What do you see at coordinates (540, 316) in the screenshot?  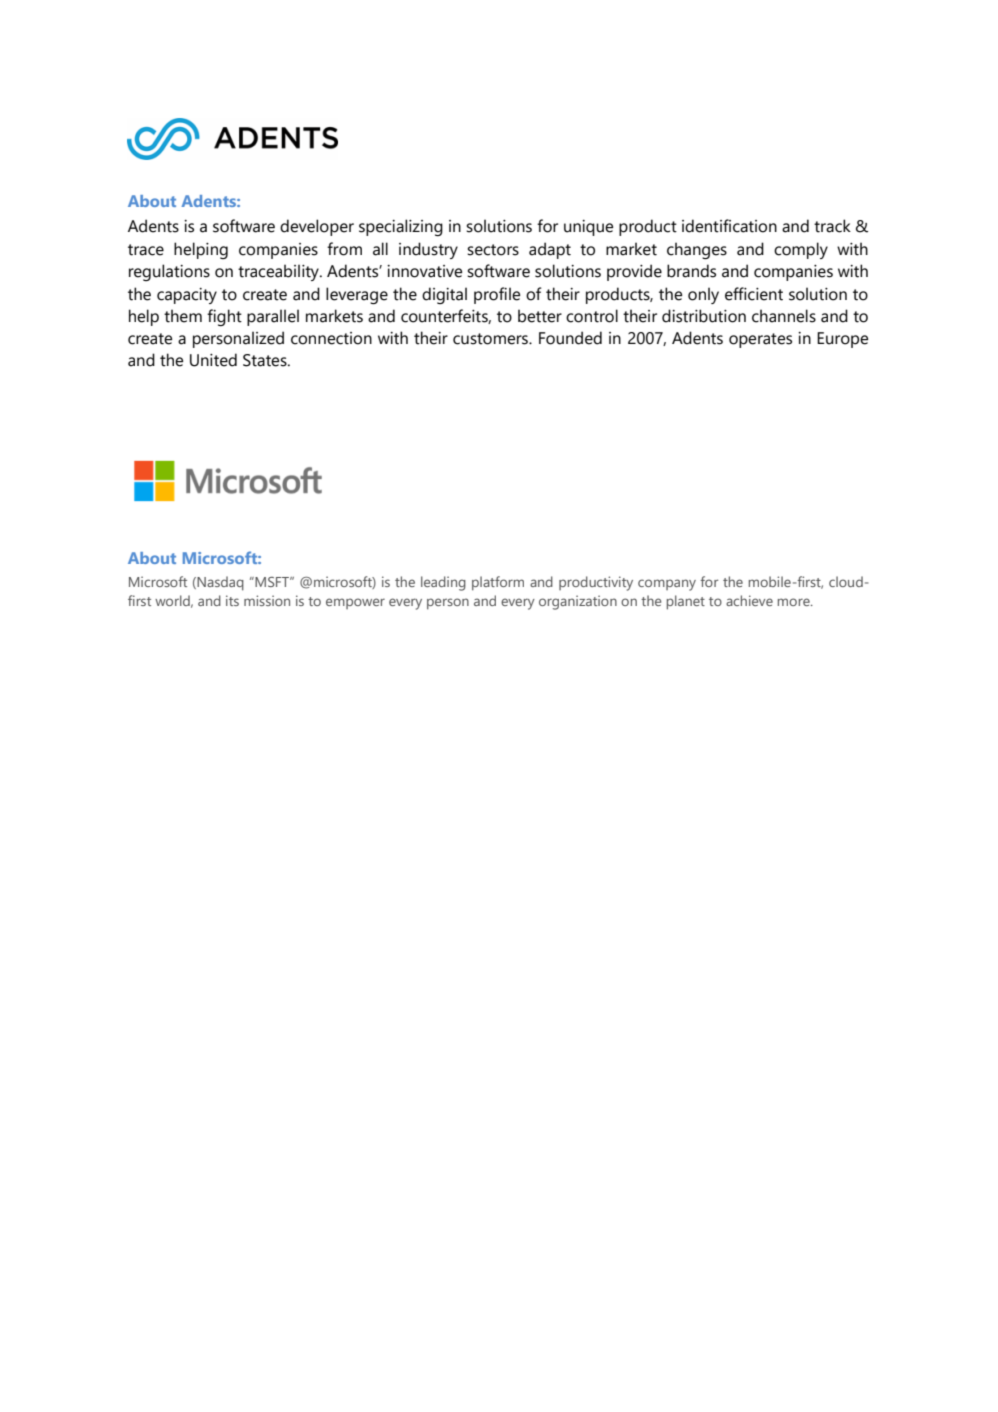 I see `better` at bounding box center [540, 316].
